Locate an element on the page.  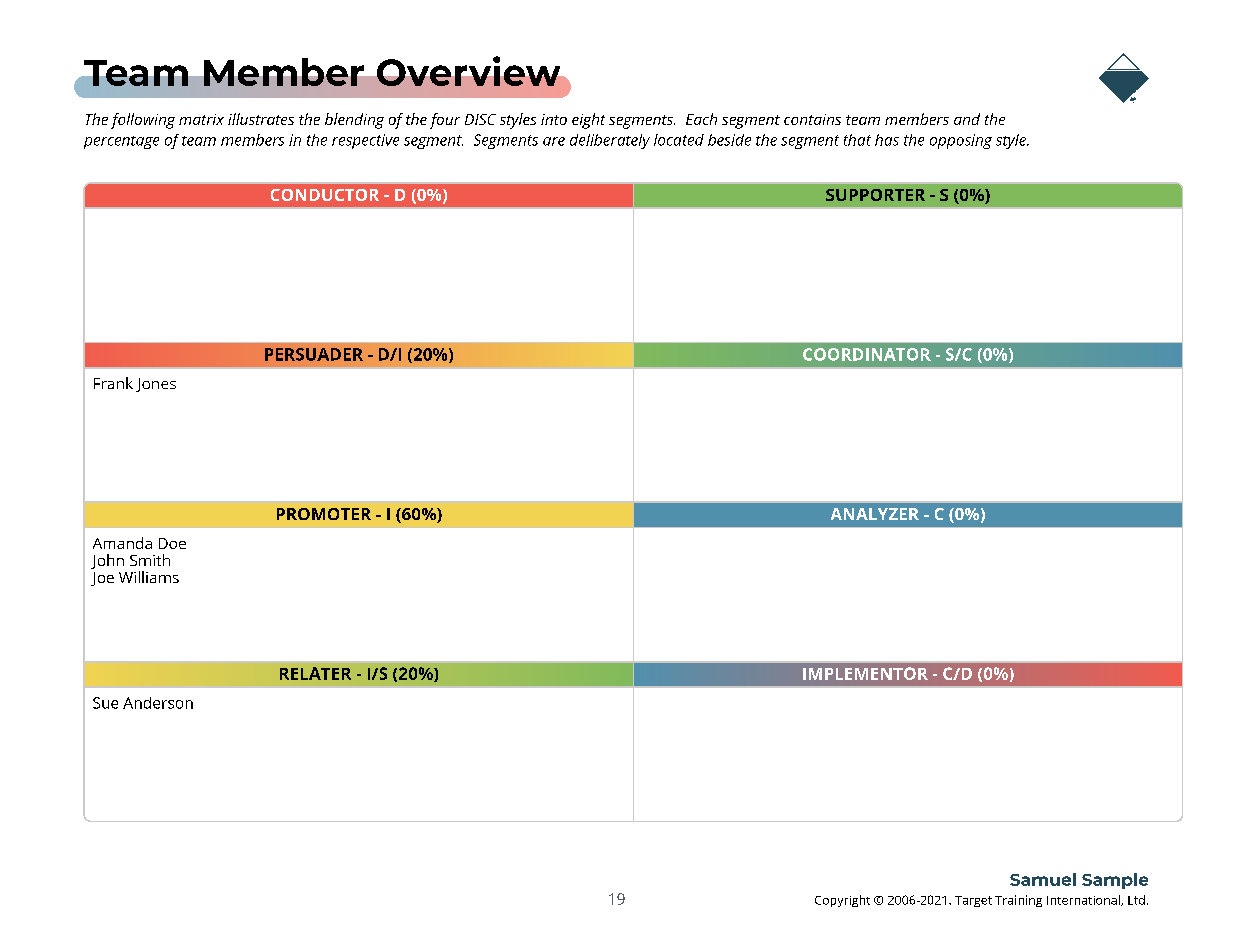
Sue is located at coordinates (105, 703).
